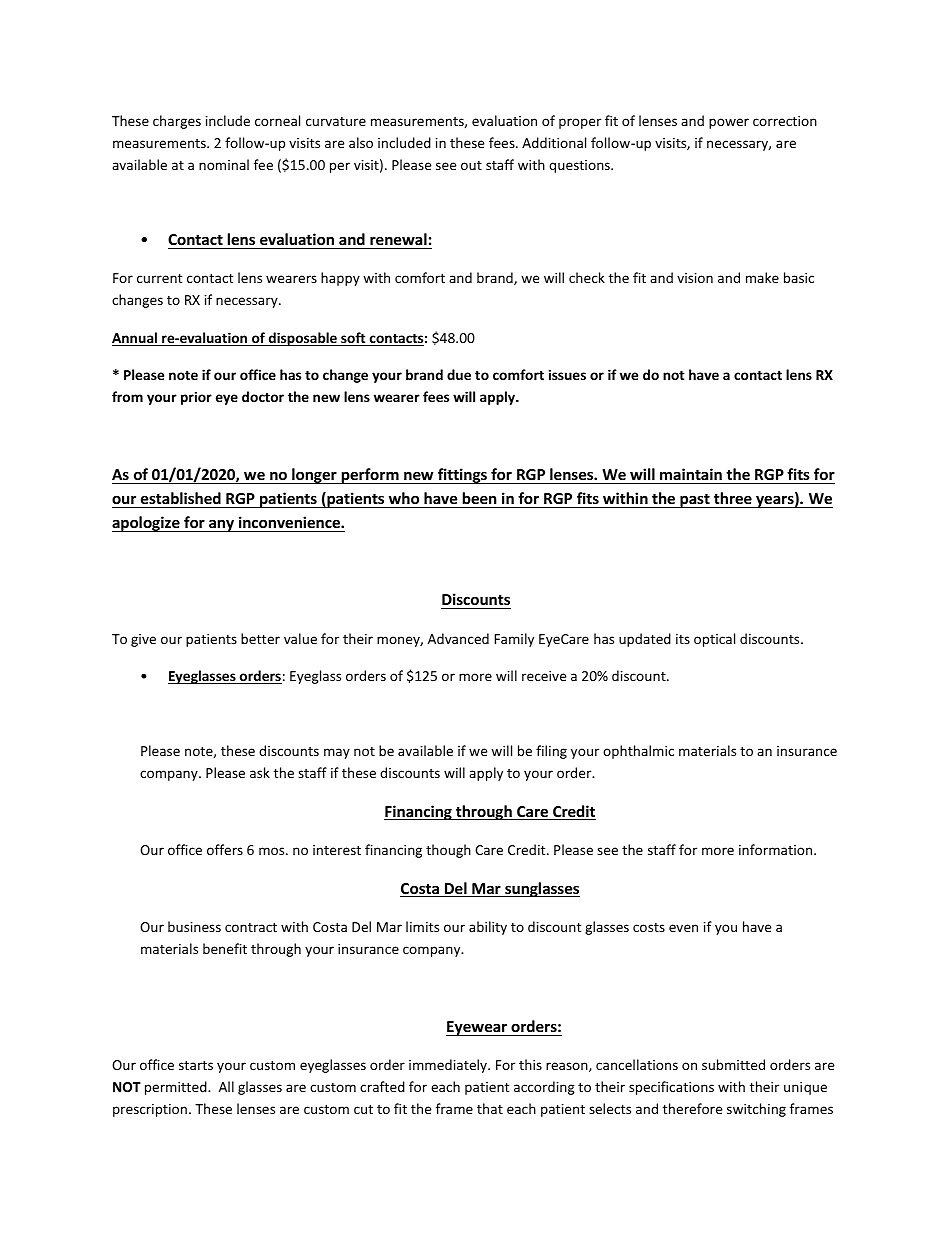  Describe the element at coordinates (181, 498) in the screenshot. I see `established` at that location.
